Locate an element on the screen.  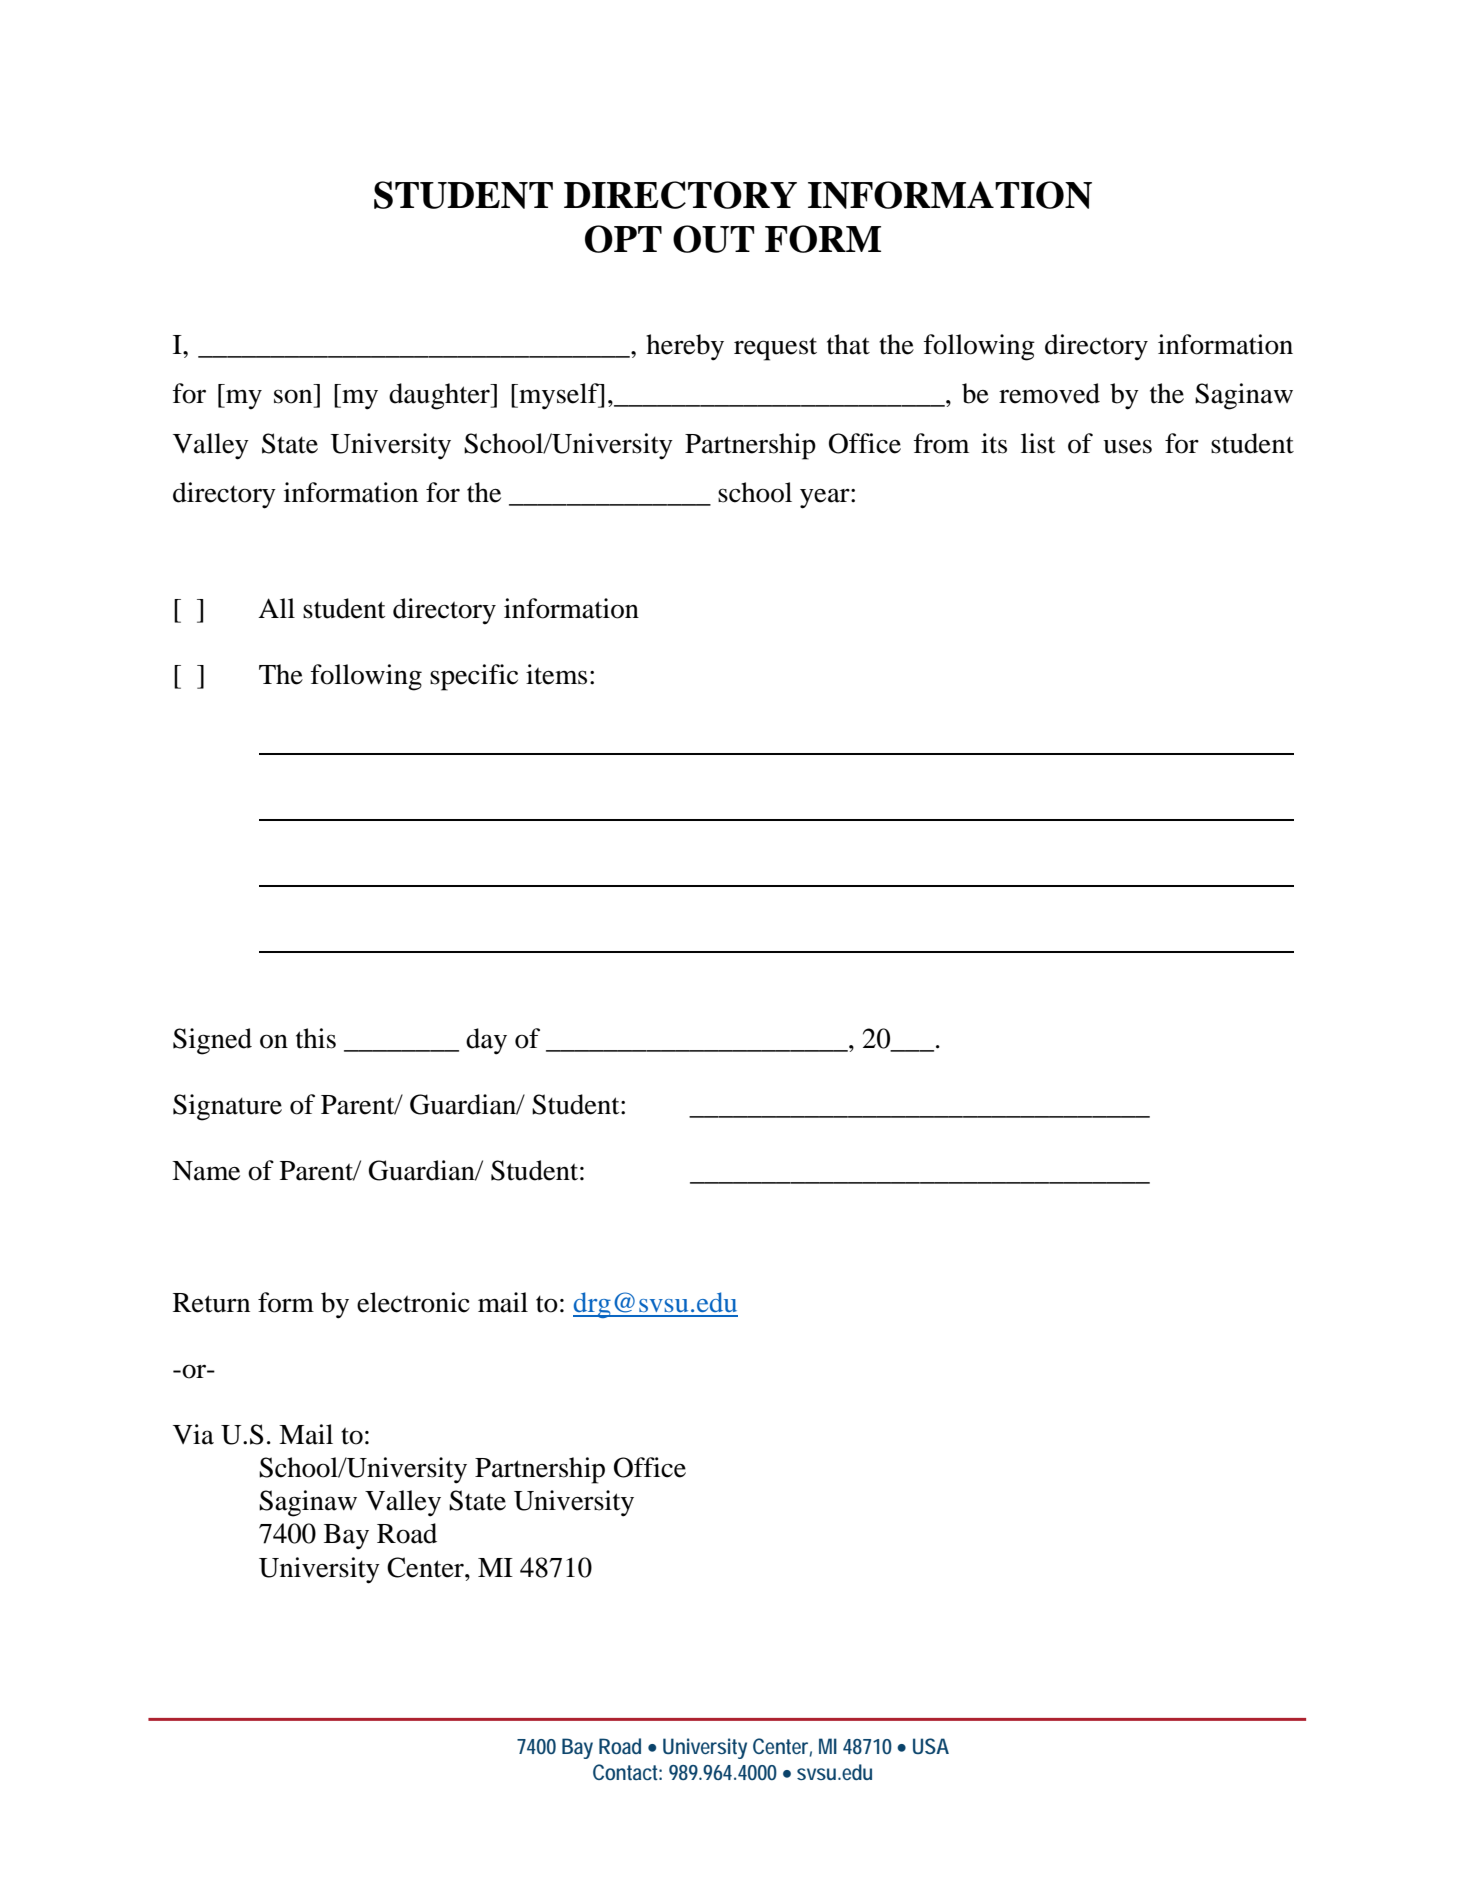
this is located at coordinates (316, 1038).
